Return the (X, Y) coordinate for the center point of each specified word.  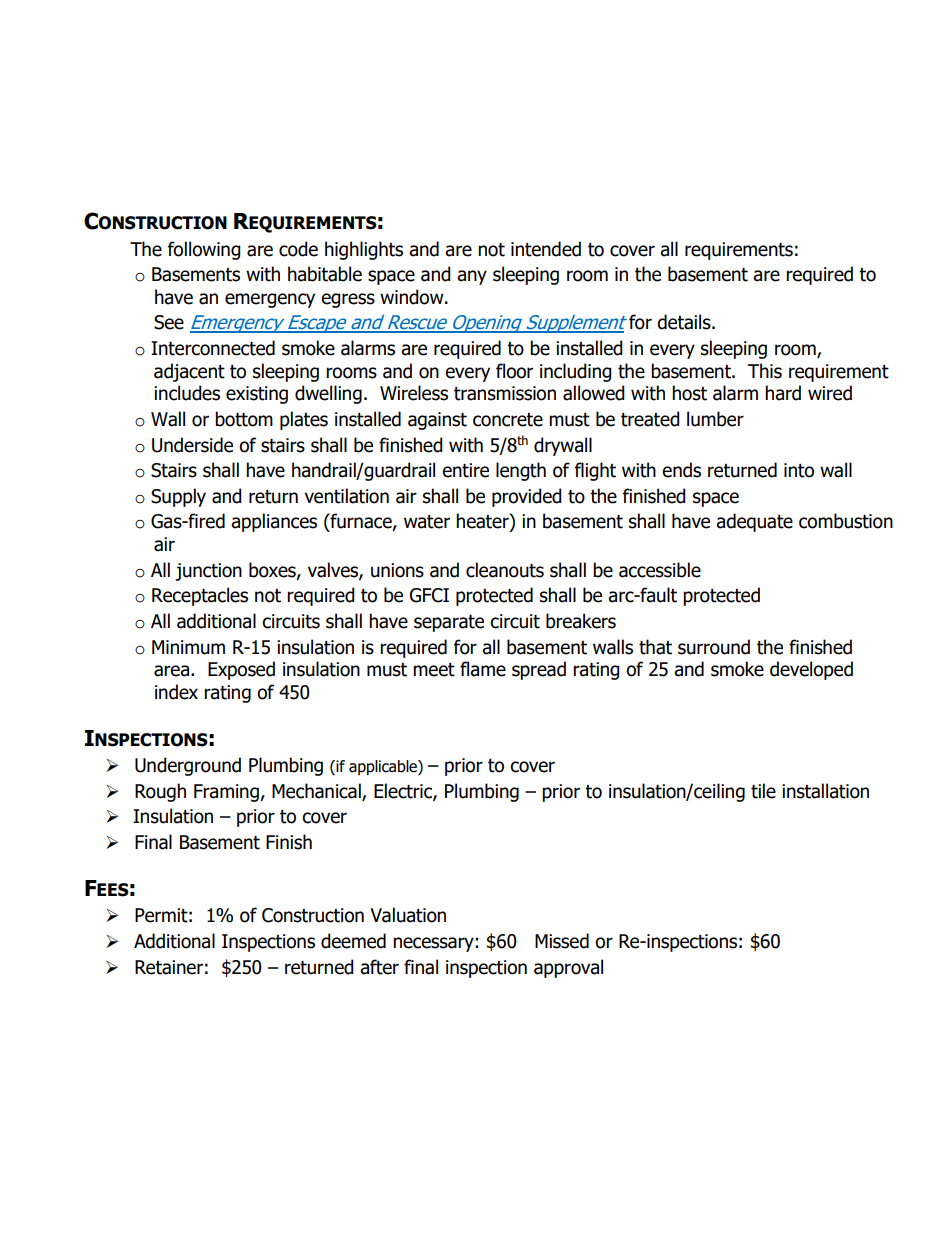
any (472, 277)
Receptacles (200, 596)
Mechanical (317, 791)
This (765, 371)
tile (763, 791)
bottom (244, 419)
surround (714, 647)
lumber (715, 419)
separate (449, 623)
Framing (227, 793)
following (204, 250)
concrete (508, 420)
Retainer (169, 967)
